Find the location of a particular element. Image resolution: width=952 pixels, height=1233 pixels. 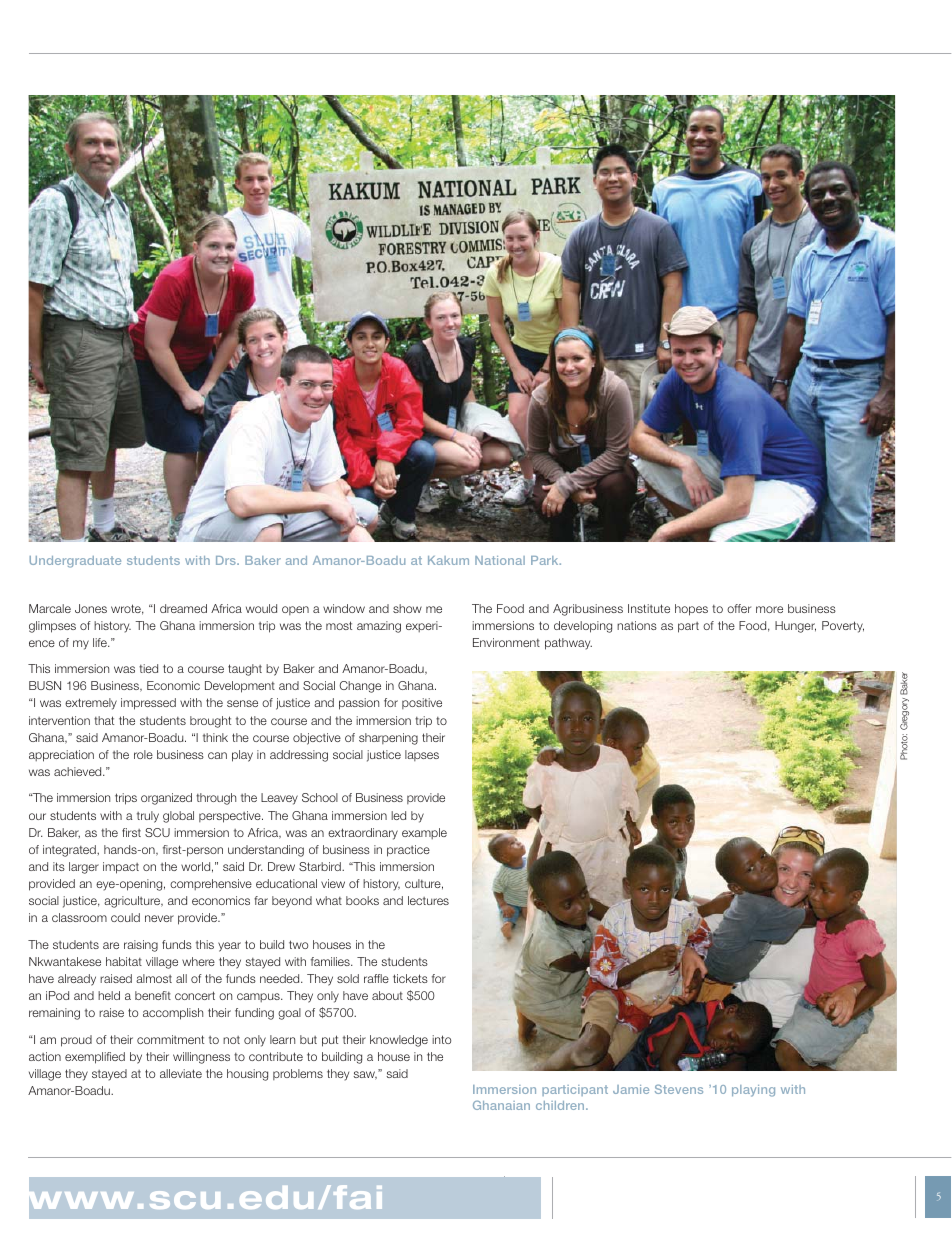

truly is located at coordinates (148, 817).
